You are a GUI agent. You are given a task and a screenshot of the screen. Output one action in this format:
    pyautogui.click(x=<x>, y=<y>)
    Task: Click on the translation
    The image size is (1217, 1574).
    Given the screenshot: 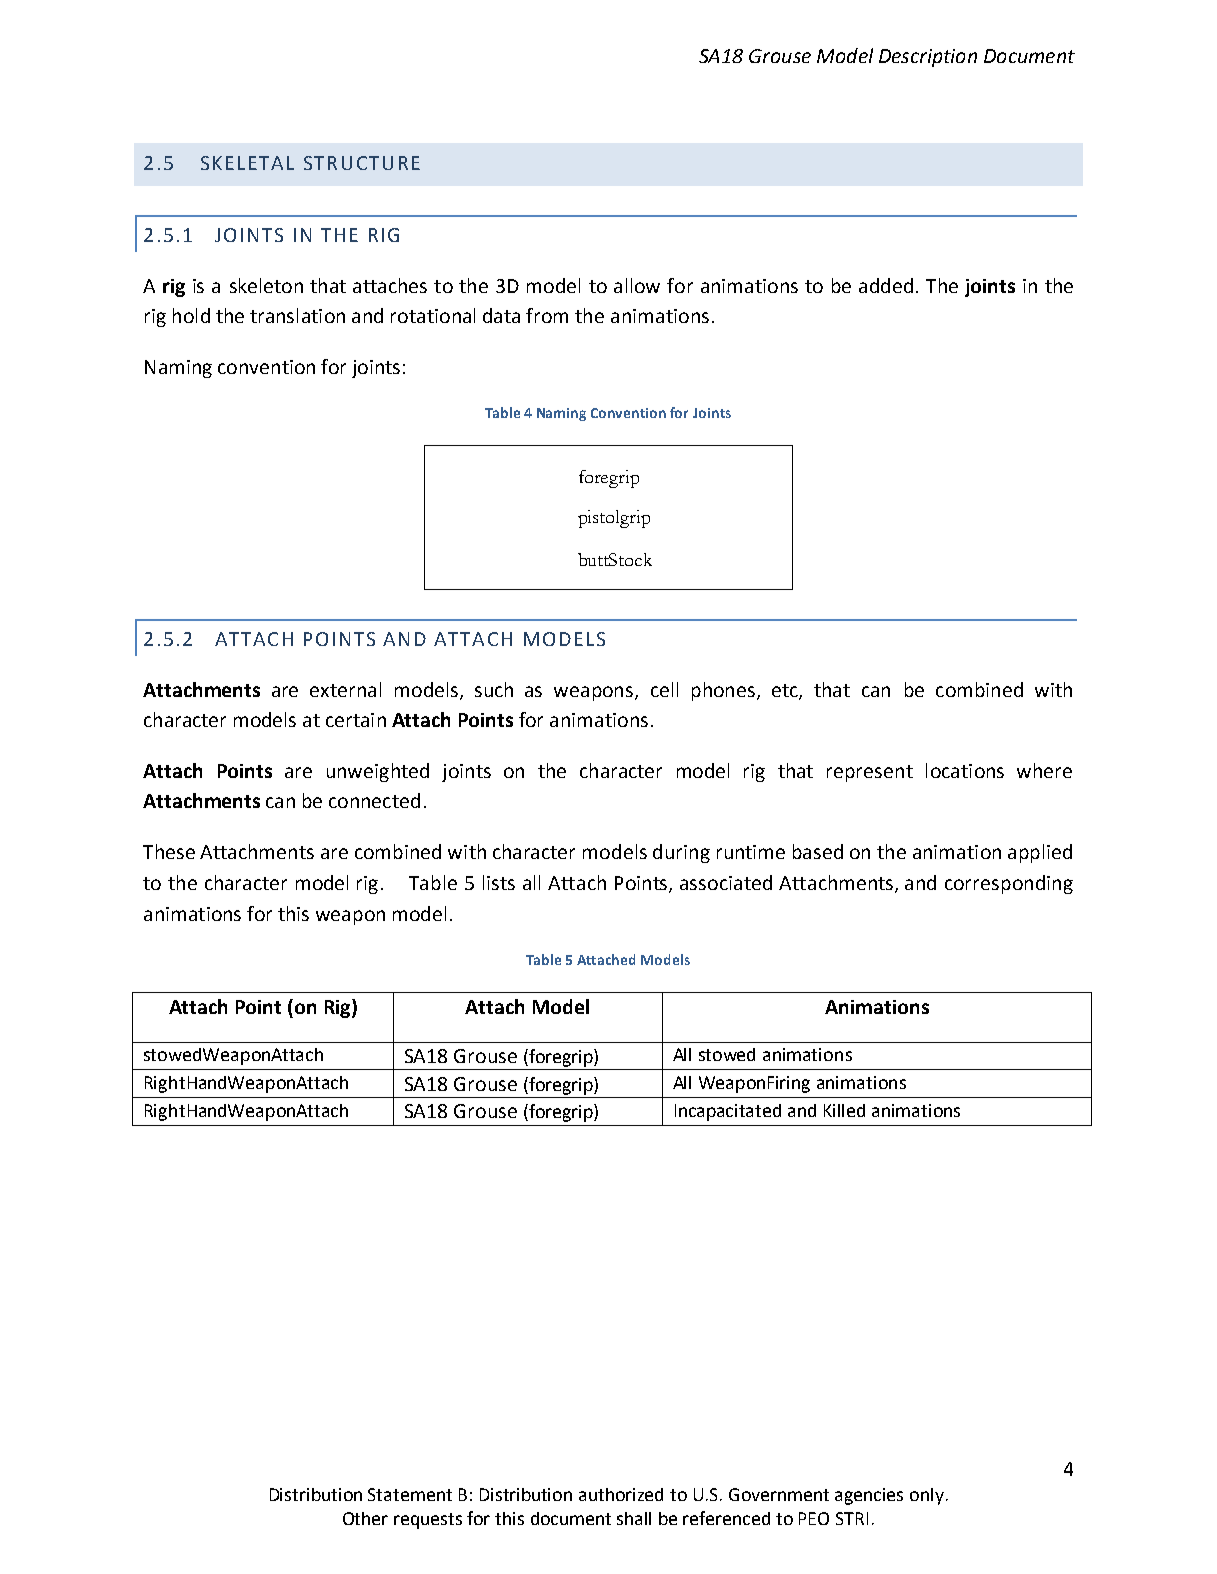 What is the action you would take?
    pyautogui.click(x=297, y=315)
